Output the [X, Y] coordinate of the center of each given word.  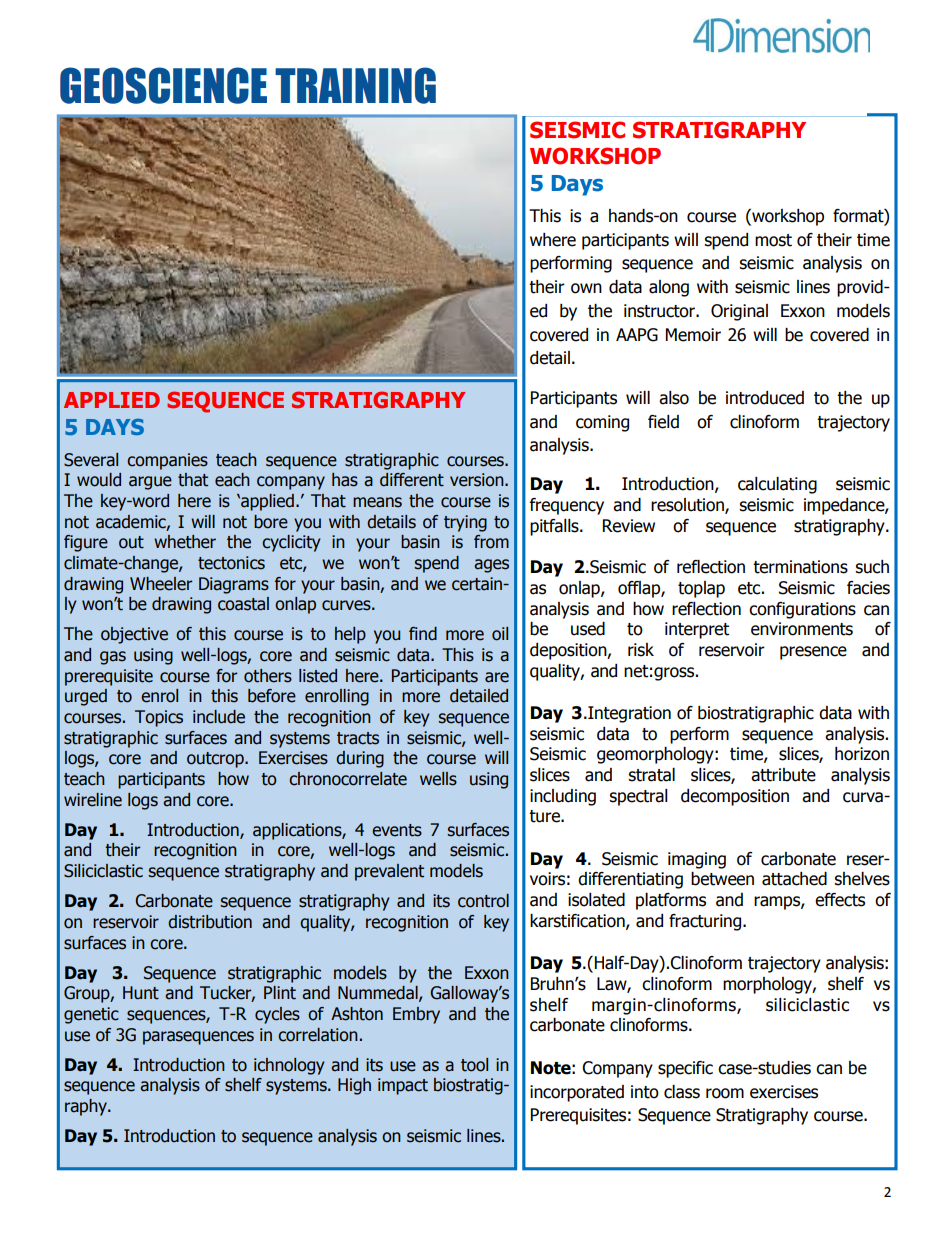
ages [491, 566]
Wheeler [161, 584]
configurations [802, 610]
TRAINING [355, 85]
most [773, 240]
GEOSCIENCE [163, 85]
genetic [91, 1015]
